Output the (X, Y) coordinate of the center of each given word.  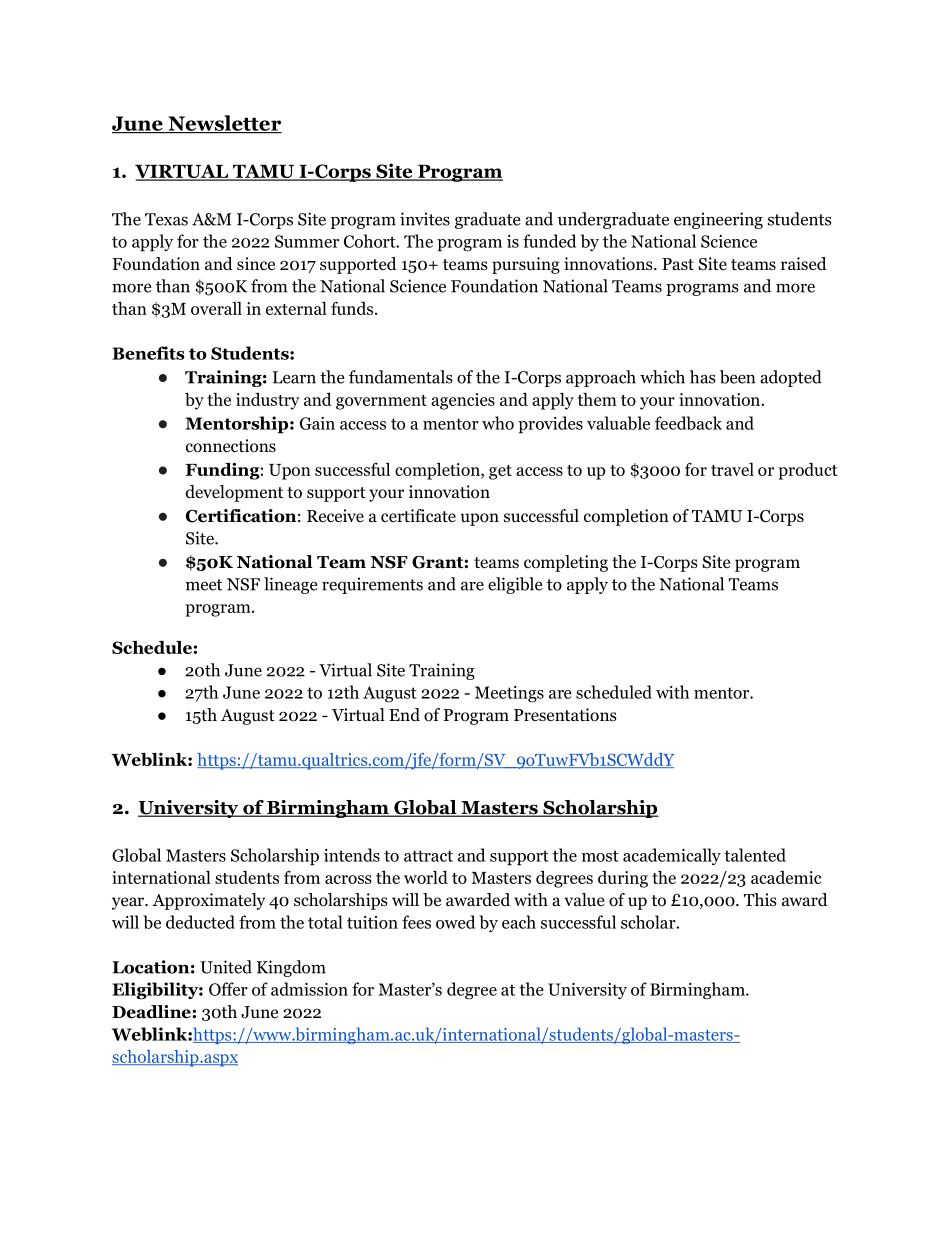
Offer (228, 989)
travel (732, 469)
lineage (291, 585)
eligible (515, 585)
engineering (718, 220)
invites (425, 219)
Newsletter (224, 124)
